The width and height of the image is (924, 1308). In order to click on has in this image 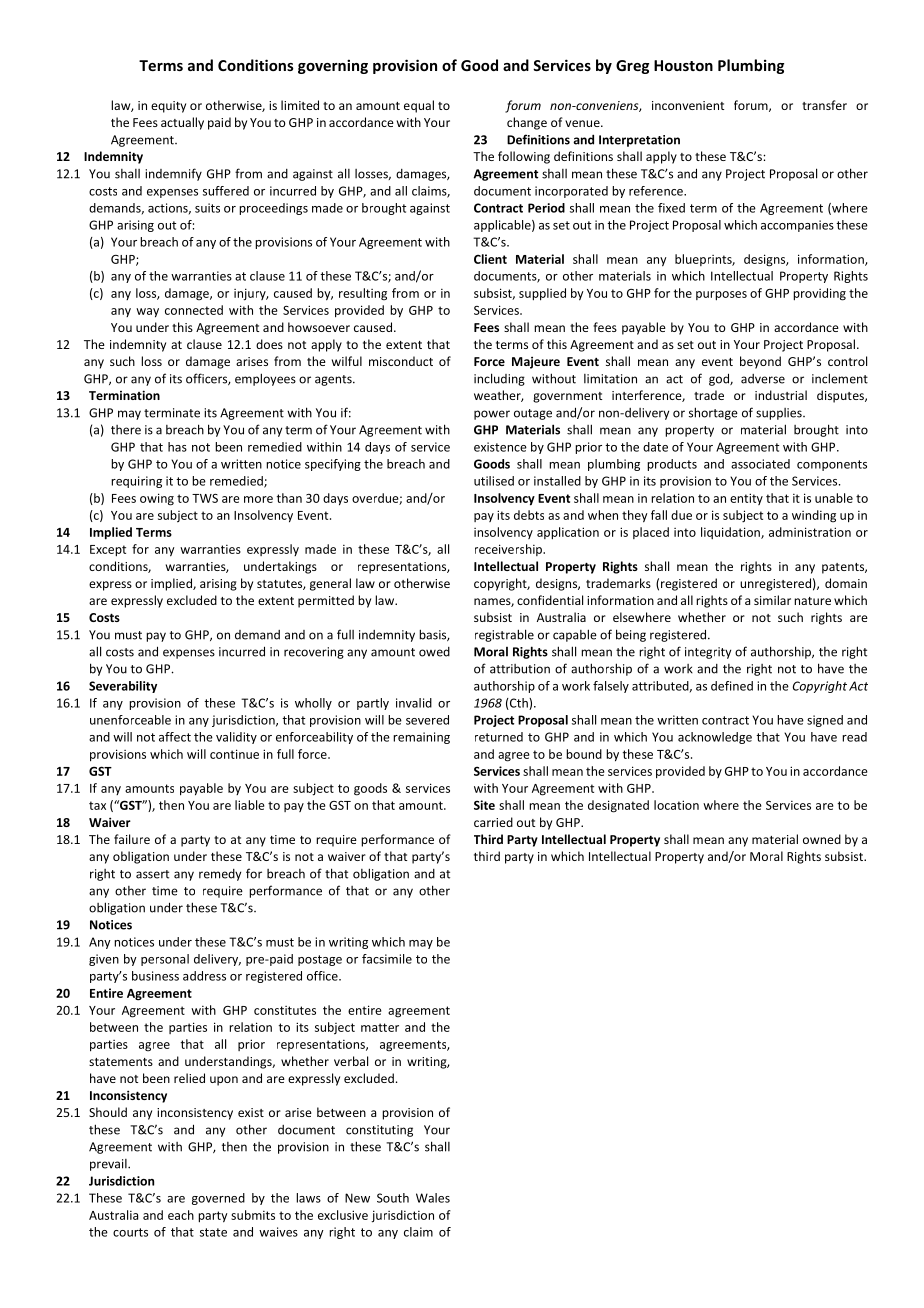, I will do `click(177, 447)`.
